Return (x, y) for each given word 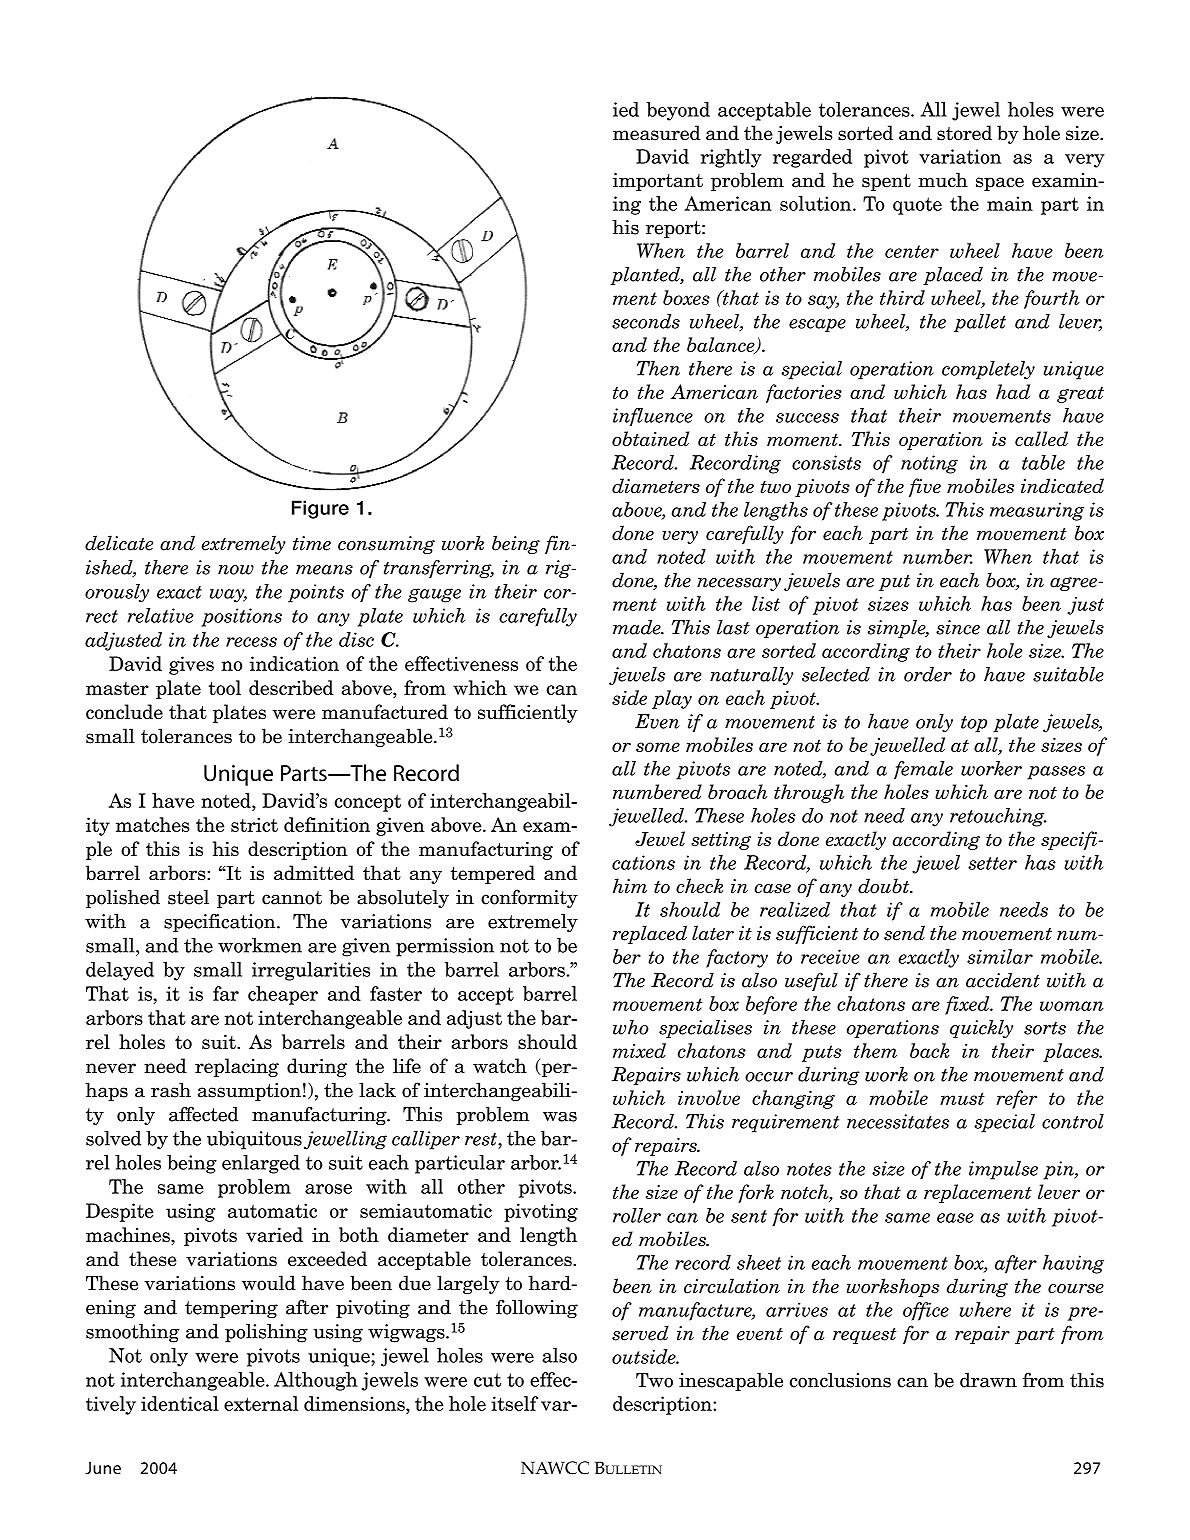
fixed (968, 1005)
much (943, 180)
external (261, 1403)
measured (657, 133)
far (226, 993)
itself (514, 1403)
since (958, 627)
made (638, 627)
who (631, 1027)
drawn (988, 1380)
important (658, 182)
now (236, 570)
